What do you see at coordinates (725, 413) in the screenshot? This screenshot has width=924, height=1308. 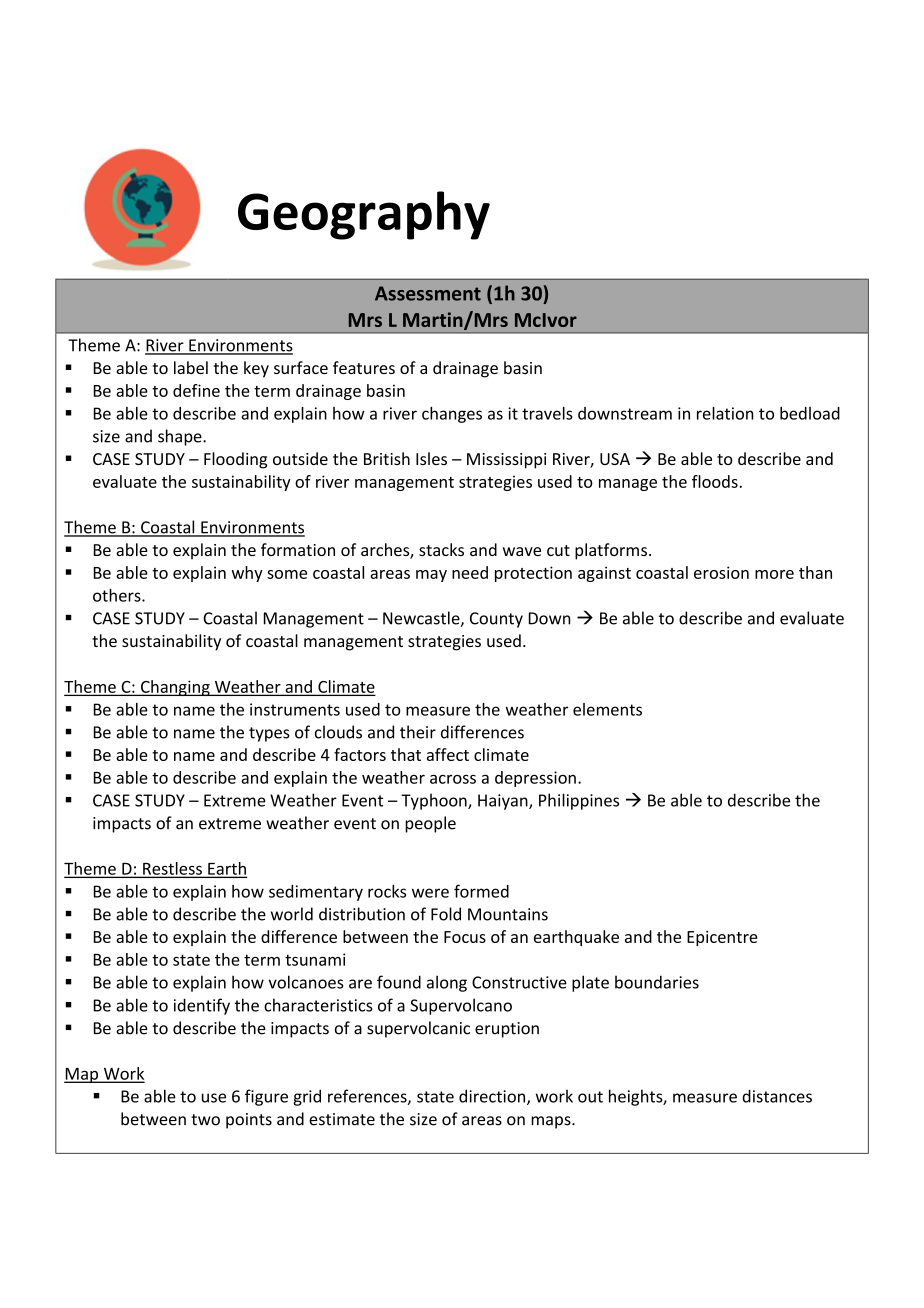 I see `relation` at bounding box center [725, 413].
